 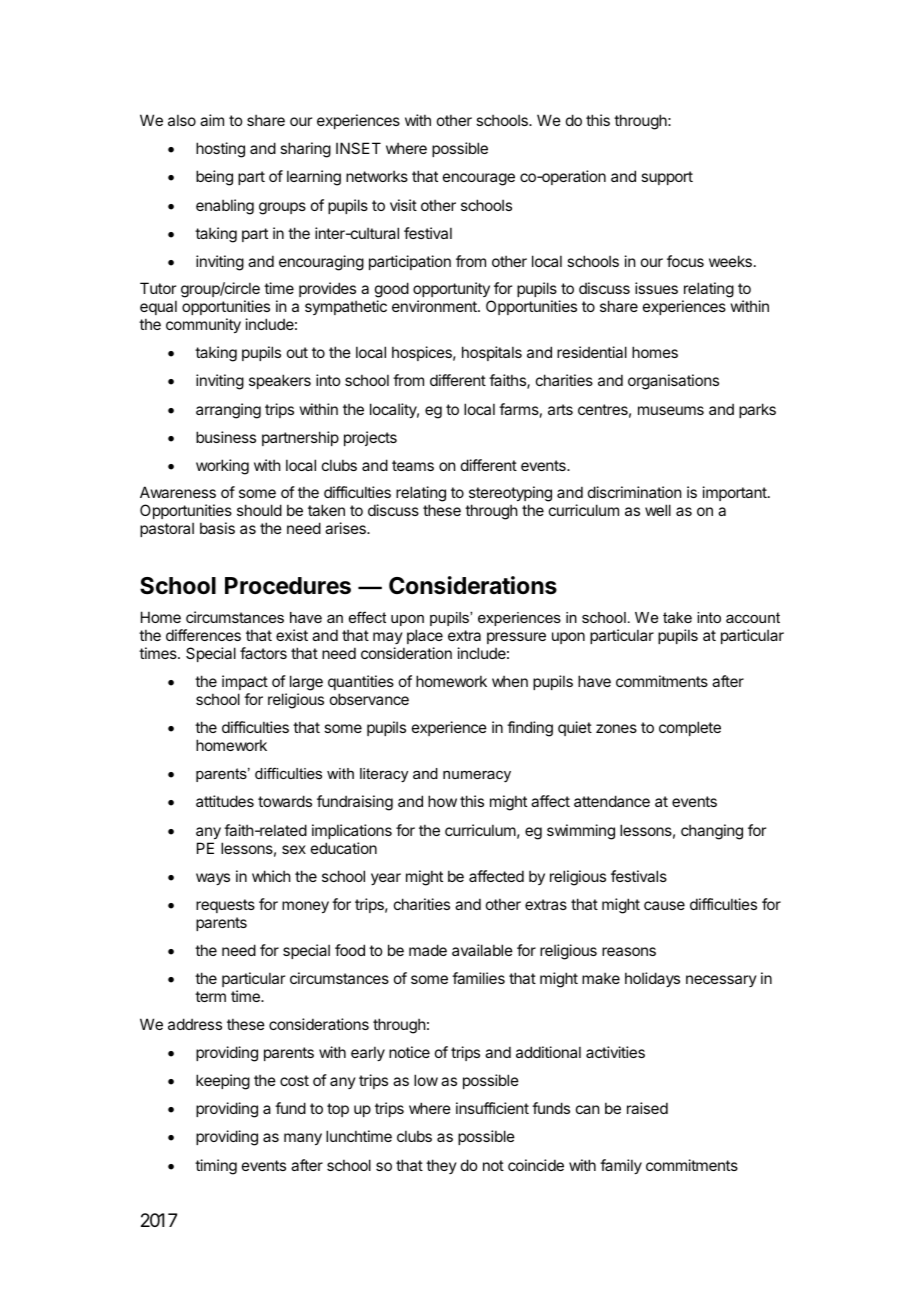 What do you see at coordinates (647, 1108) in the screenshot?
I see `raised` at bounding box center [647, 1108].
